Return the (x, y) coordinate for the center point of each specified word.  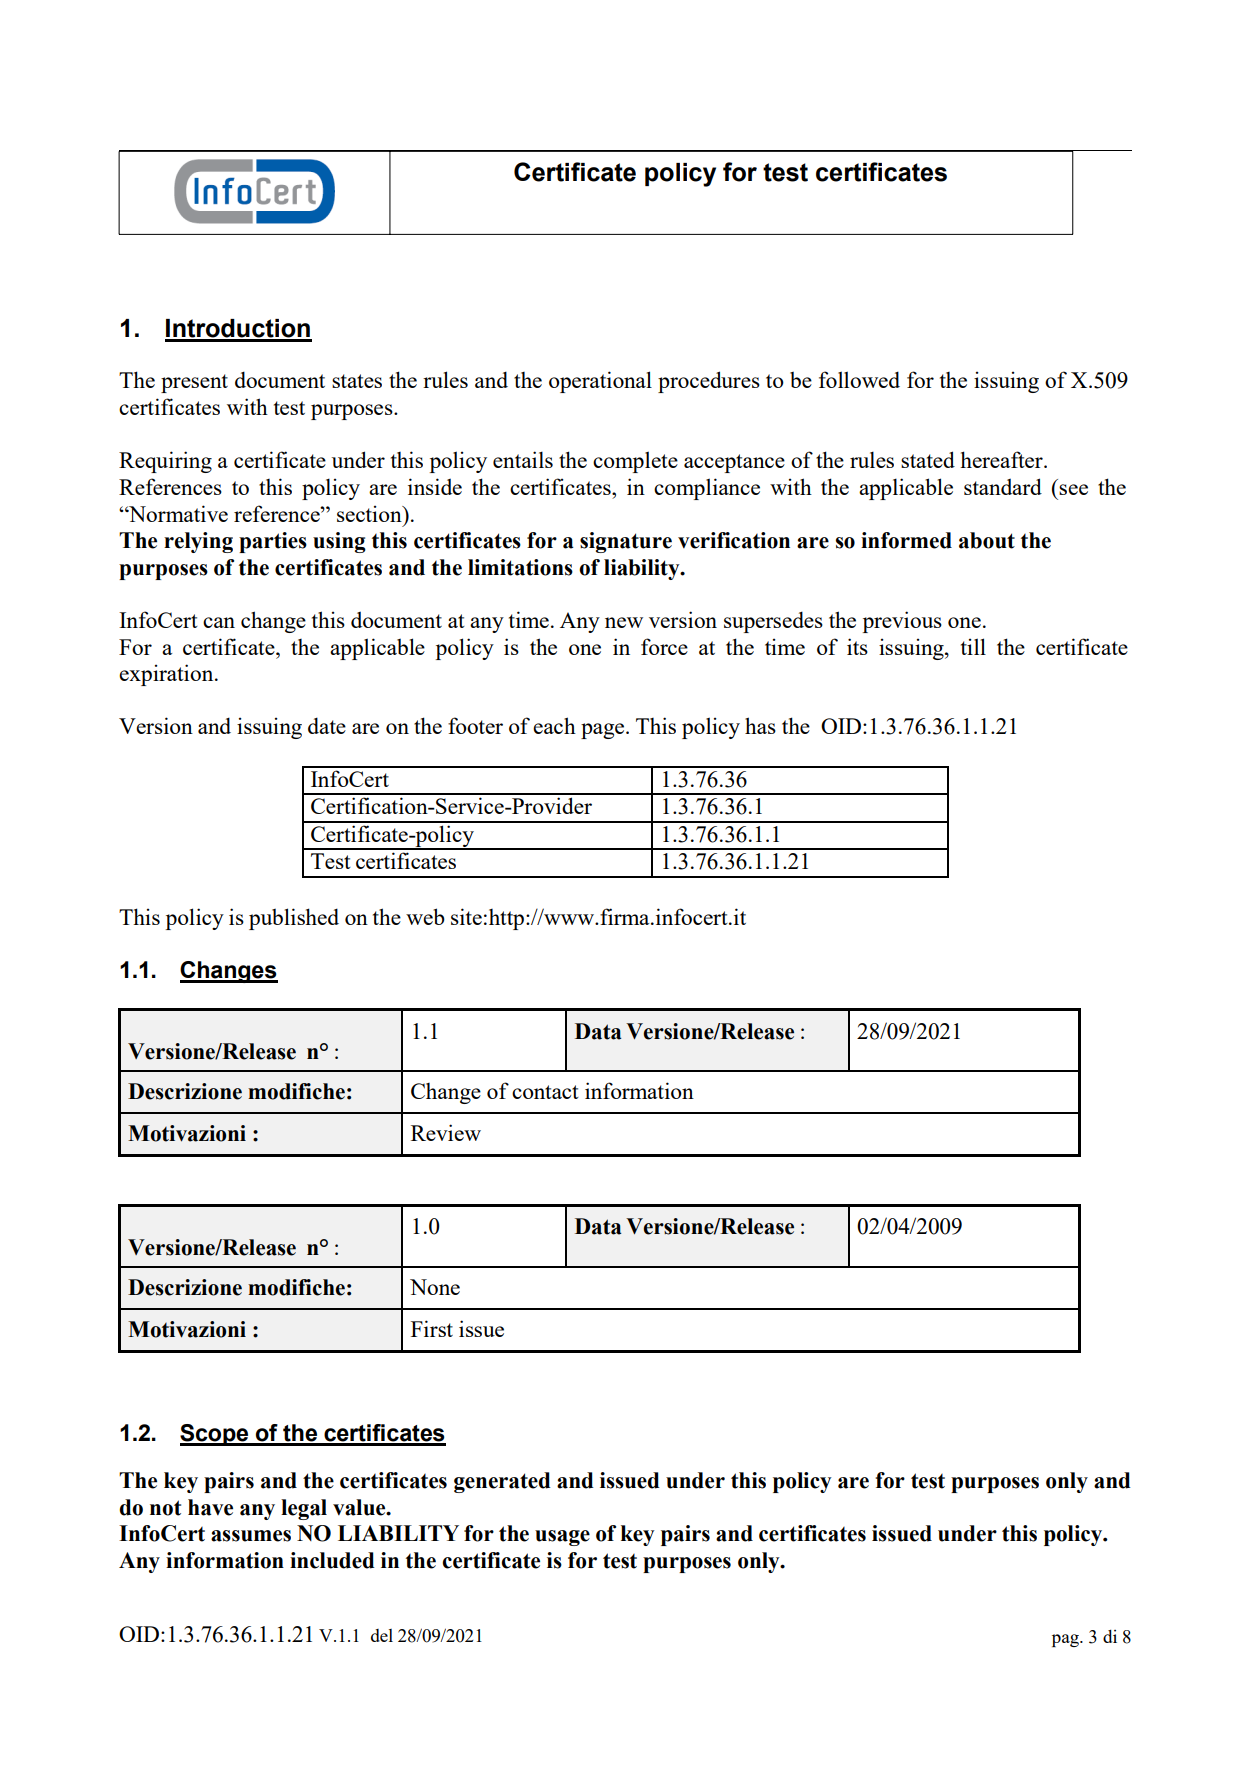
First (432, 1328)
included (332, 1560)
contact (545, 1092)
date (327, 725)
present (194, 383)
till (973, 646)
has (760, 725)
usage (562, 1538)
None (435, 1287)
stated (928, 459)
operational (600, 382)
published (294, 919)
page (604, 731)
